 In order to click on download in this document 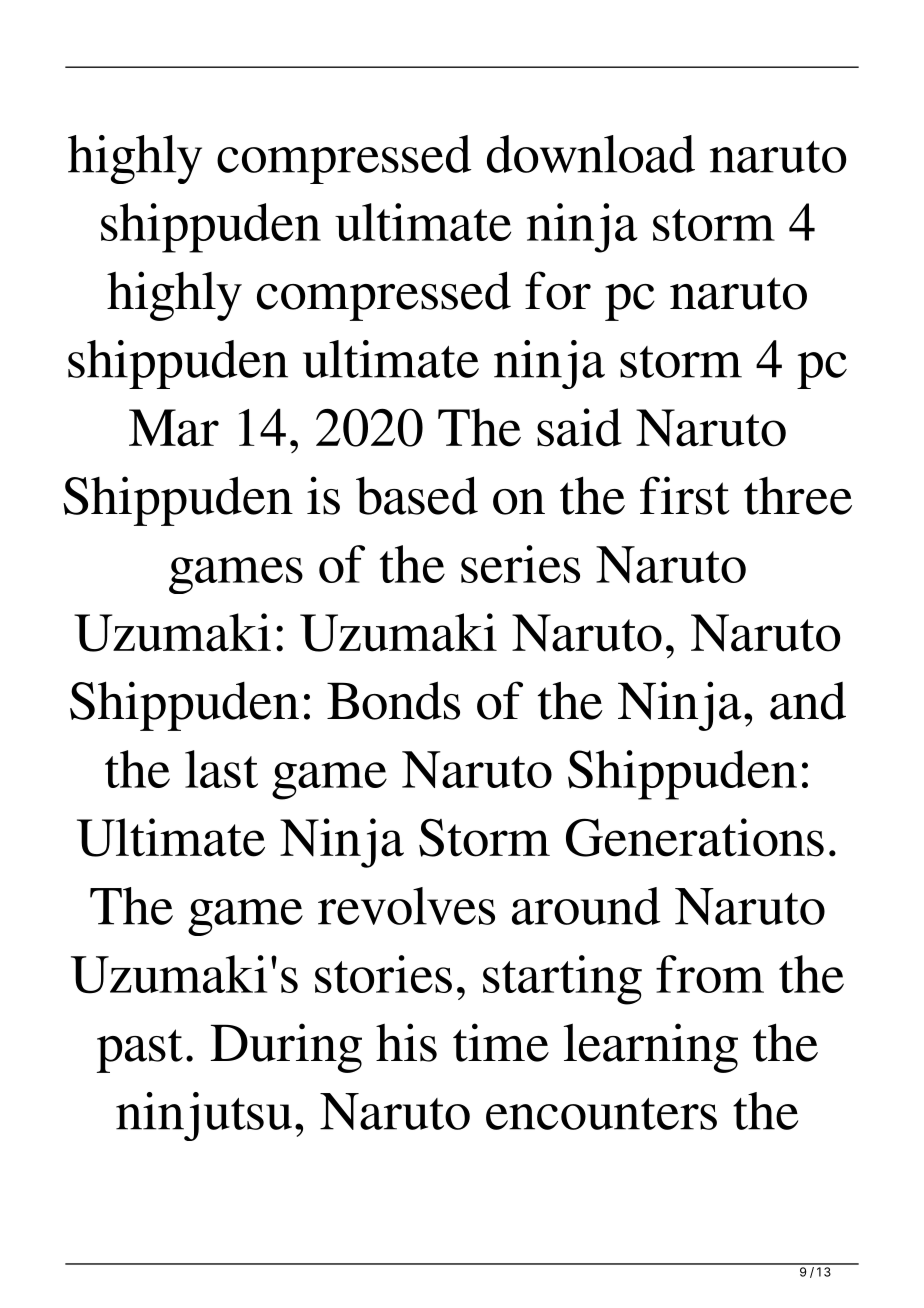, I will do `click(591, 154)`.
